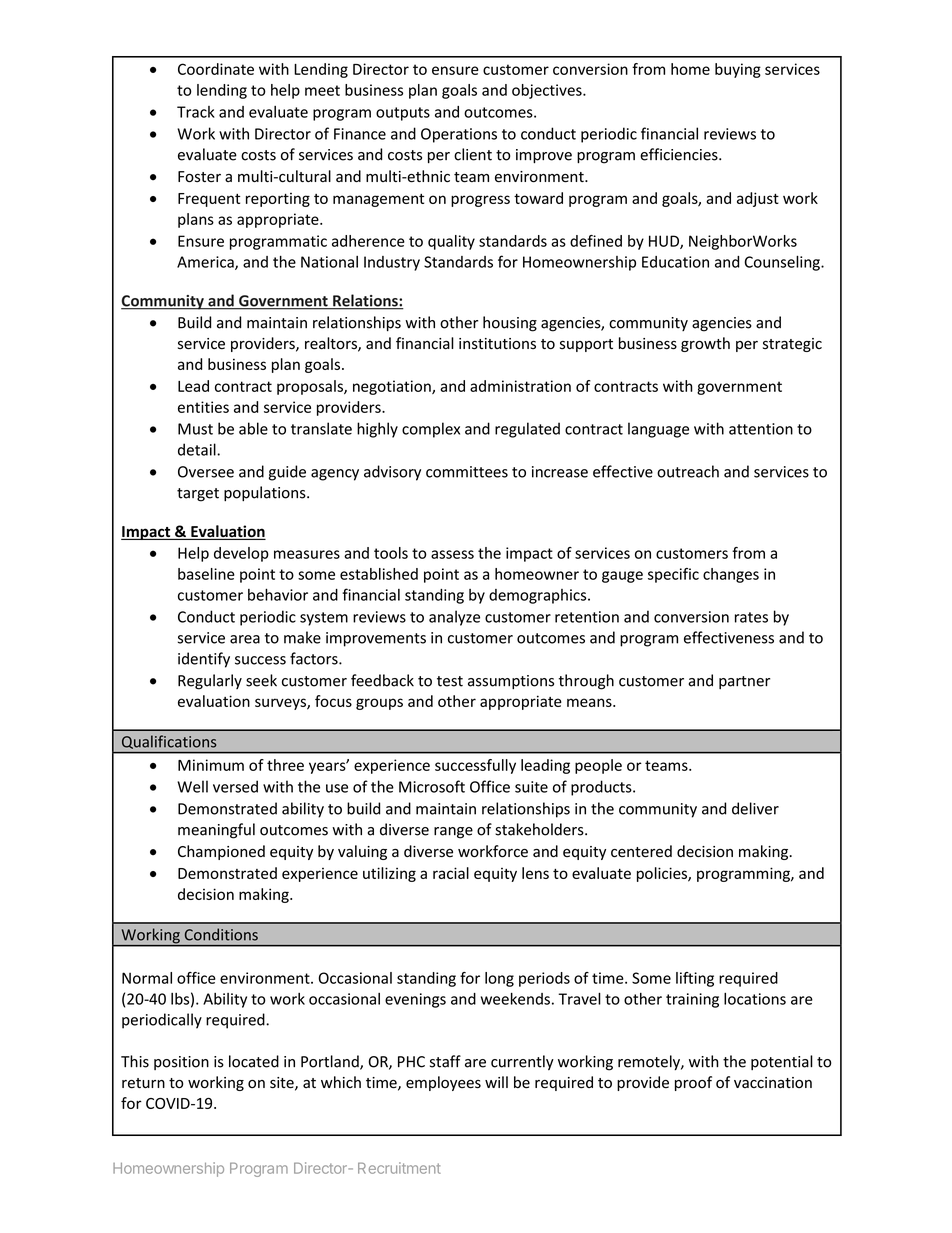 This page has height=1233, width=952. I want to click on Operations, so click(459, 135).
